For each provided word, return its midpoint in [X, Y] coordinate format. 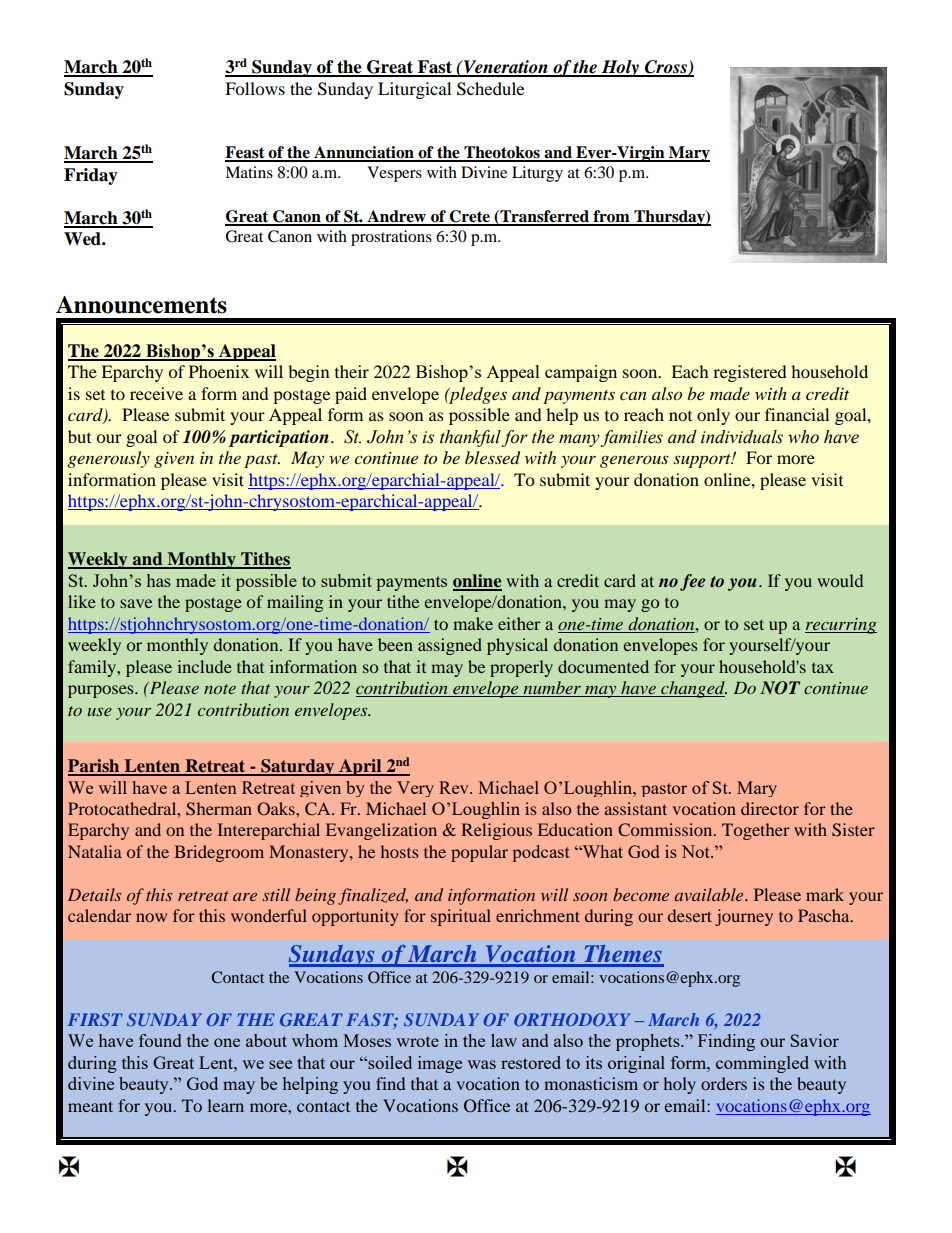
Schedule [490, 89]
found [160, 1040]
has [159, 580]
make [473, 623]
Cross [665, 68]
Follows [255, 88]
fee [692, 582]
